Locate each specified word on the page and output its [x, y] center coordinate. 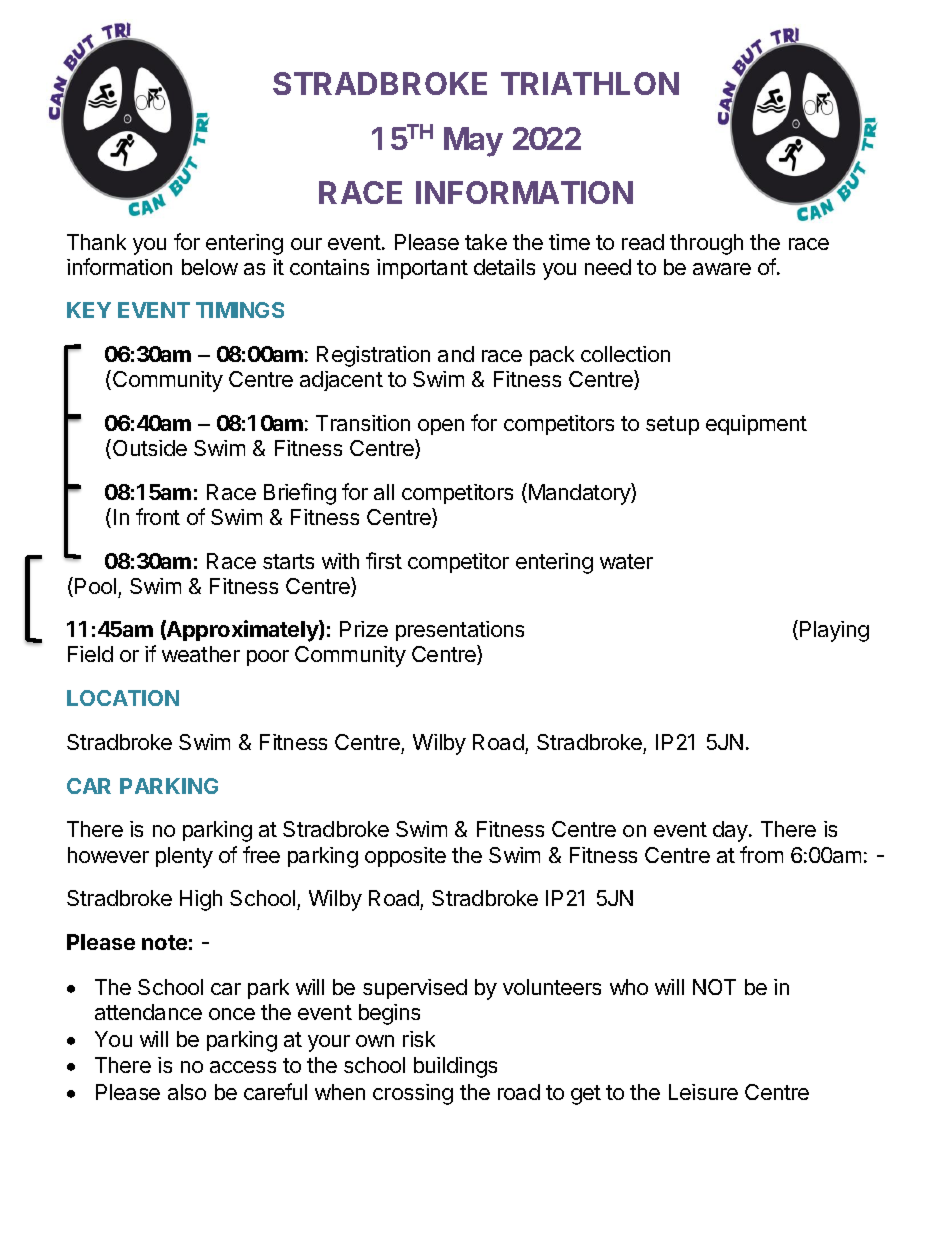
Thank [96, 242]
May [473, 142]
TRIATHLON [590, 83]
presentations [460, 631]
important [422, 269]
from [761, 854]
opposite [405, 857]
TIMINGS [240, 310]
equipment [756, 425]
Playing [834, 631]
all [384, 492]
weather [201, 654]
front [158, 516]
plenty [184, 857]
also [187, 1092]
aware [722, 269]
